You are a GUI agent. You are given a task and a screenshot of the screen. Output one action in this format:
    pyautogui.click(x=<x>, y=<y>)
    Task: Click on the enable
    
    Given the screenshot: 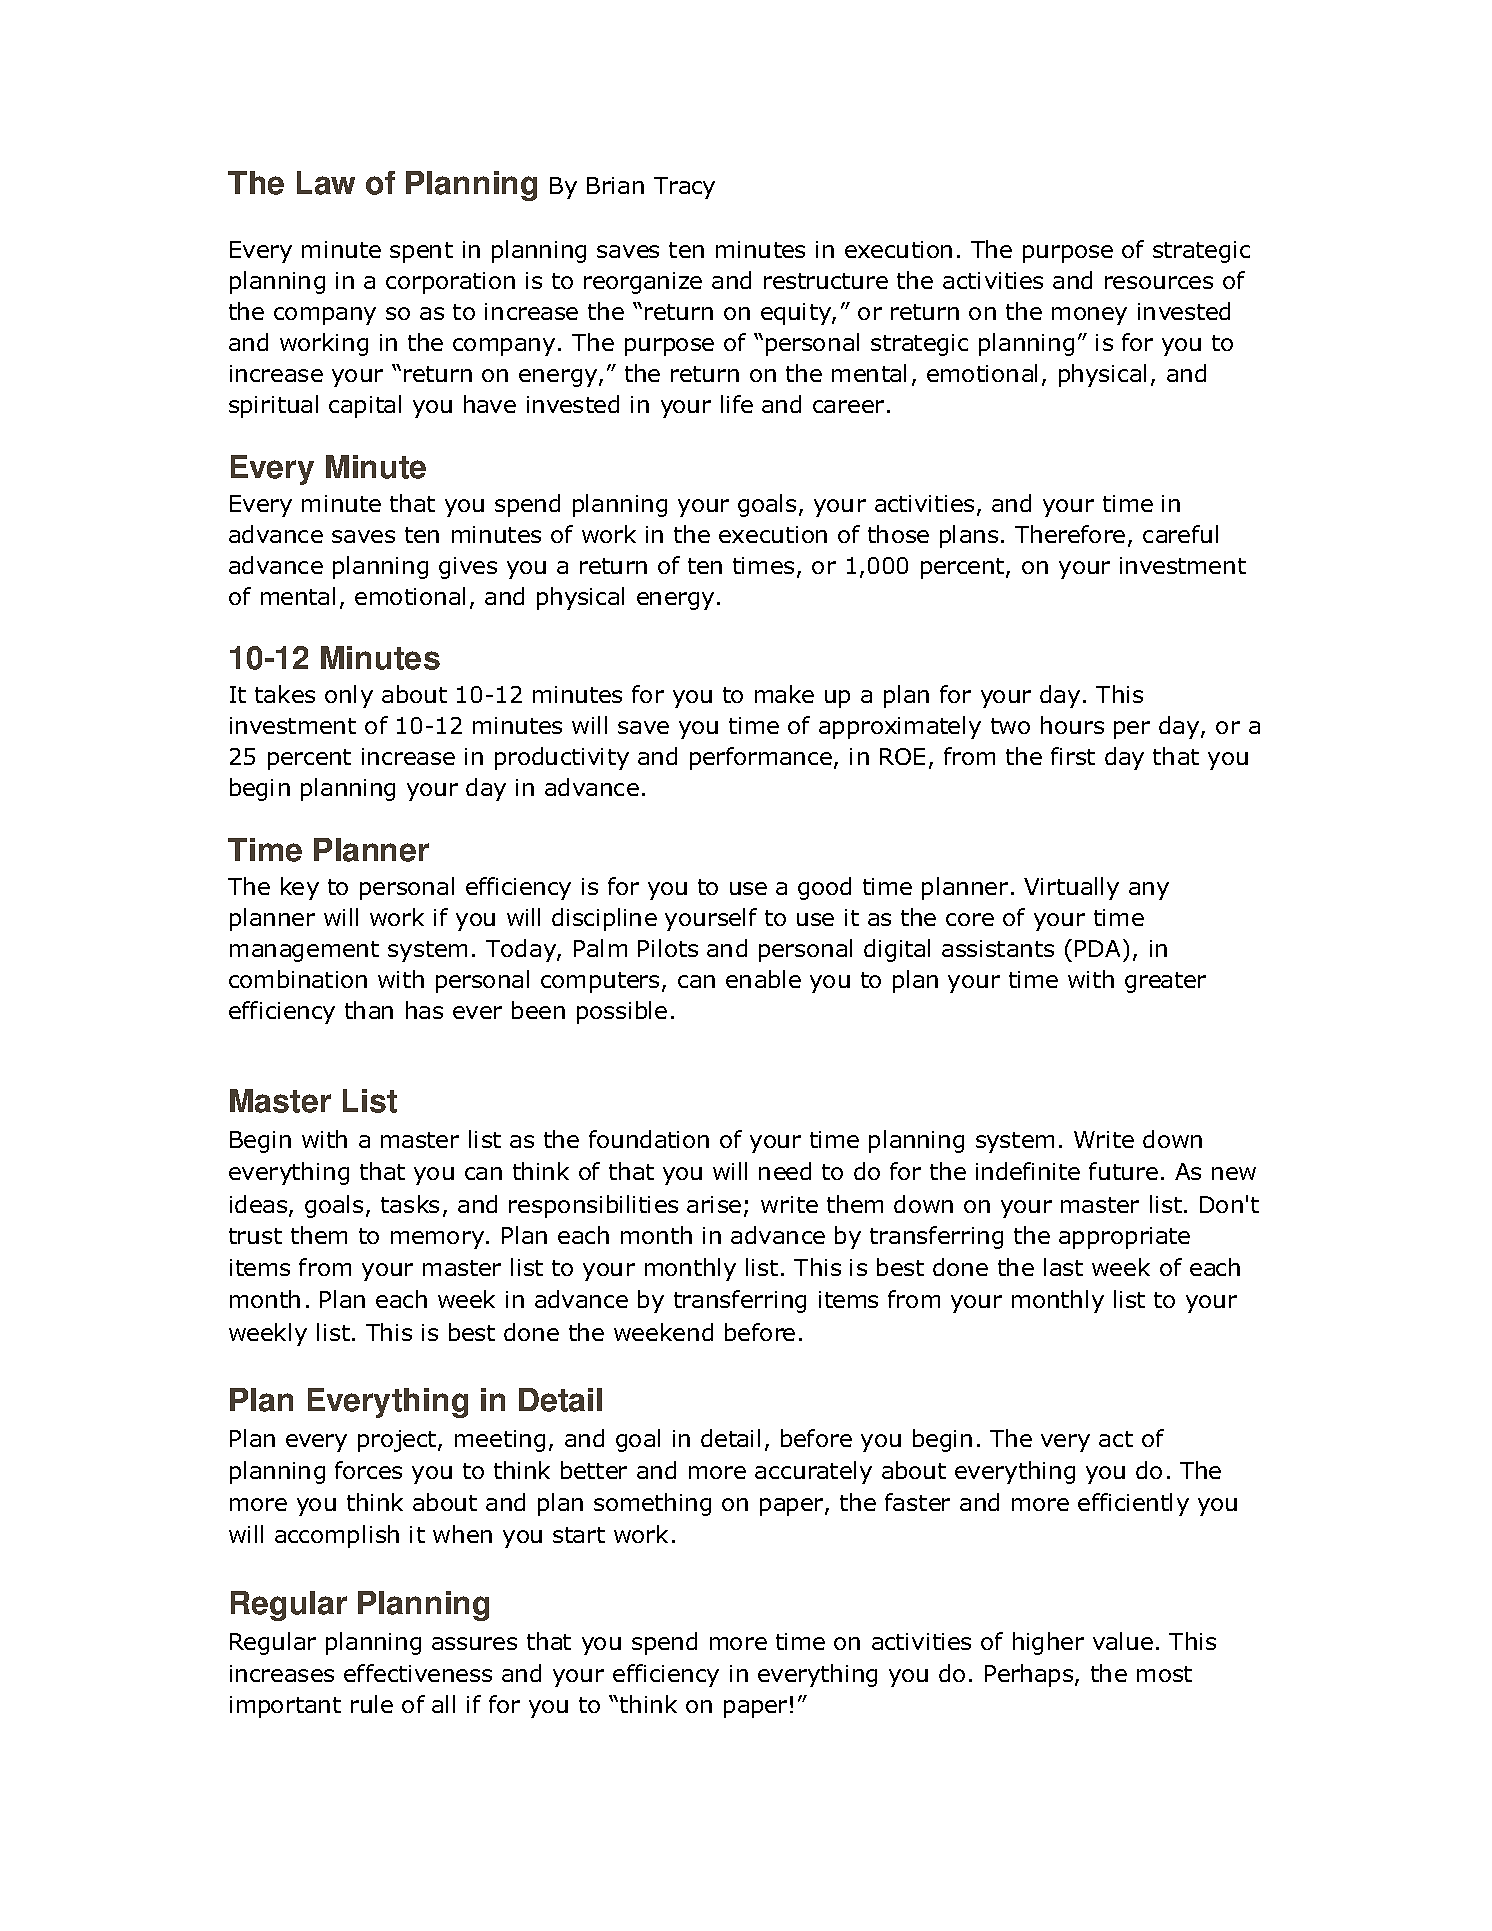 What is the action you would take?
    pyautogui.click(x=763, y=979)
